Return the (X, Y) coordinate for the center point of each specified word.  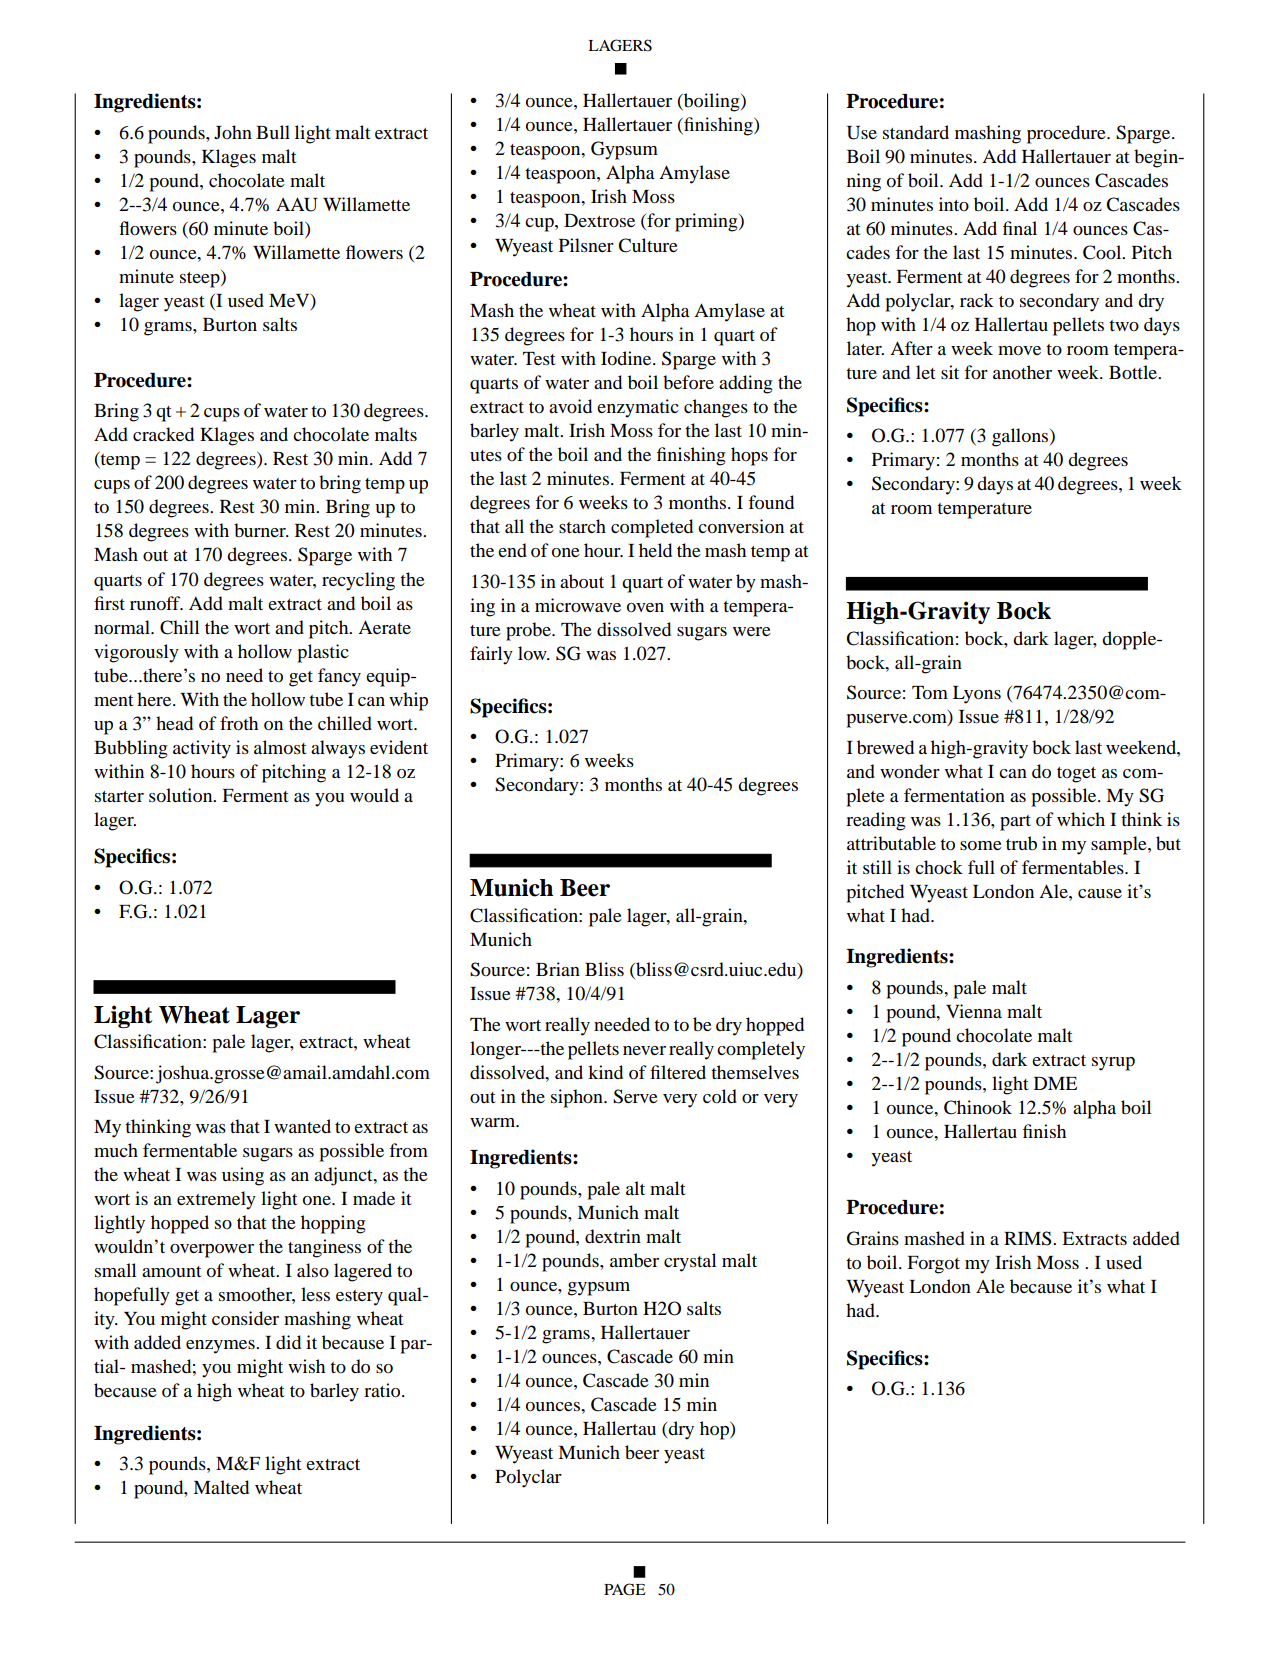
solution (182, 795)
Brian (558, 969)
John (233, 132)
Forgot (933, 1265)
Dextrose (599, 220)
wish (306, 1366)
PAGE (625, 1589)
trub (1021, 843)
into (954, 204)
